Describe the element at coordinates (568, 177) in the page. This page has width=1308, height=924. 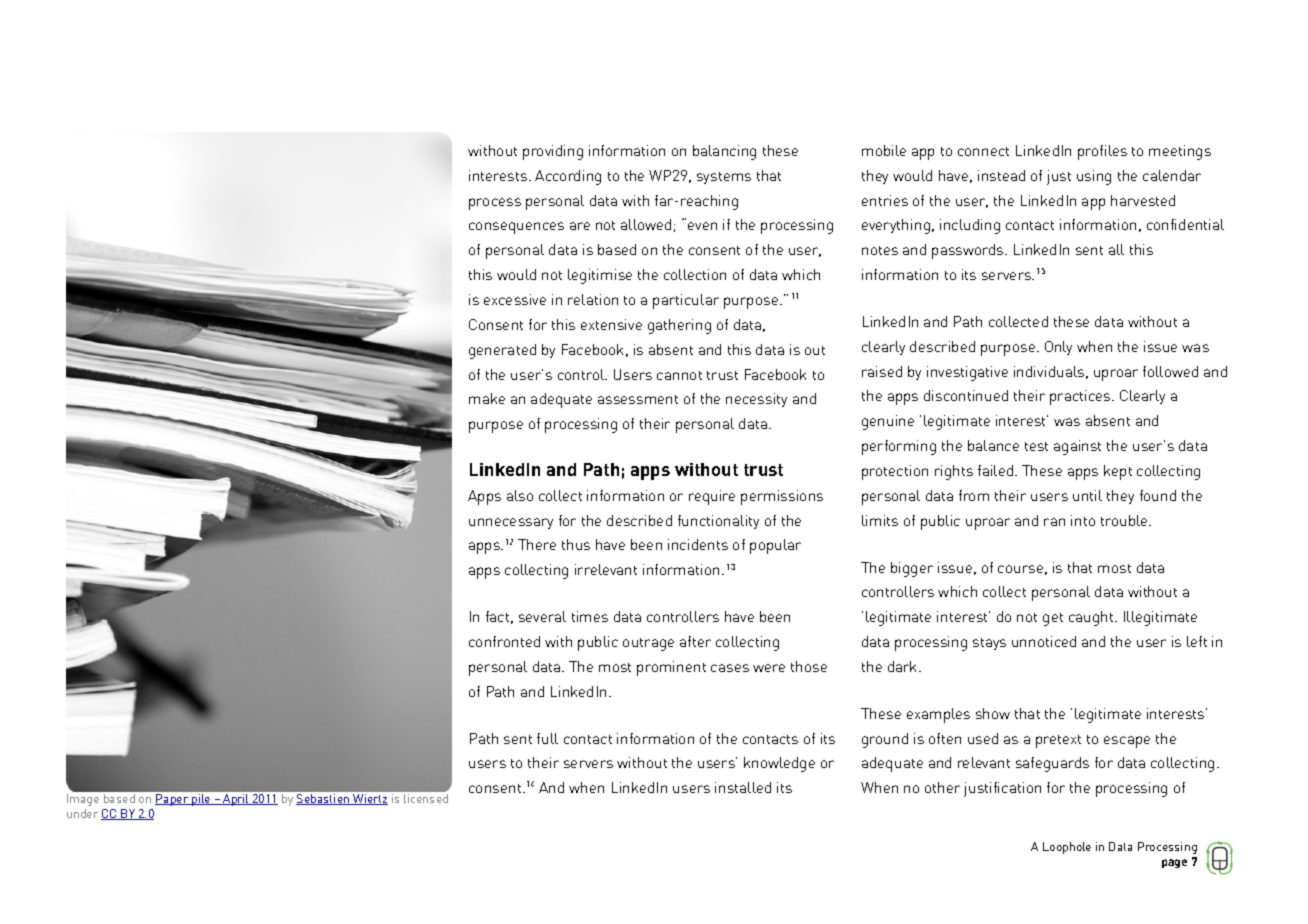
I see `According` at that location.
